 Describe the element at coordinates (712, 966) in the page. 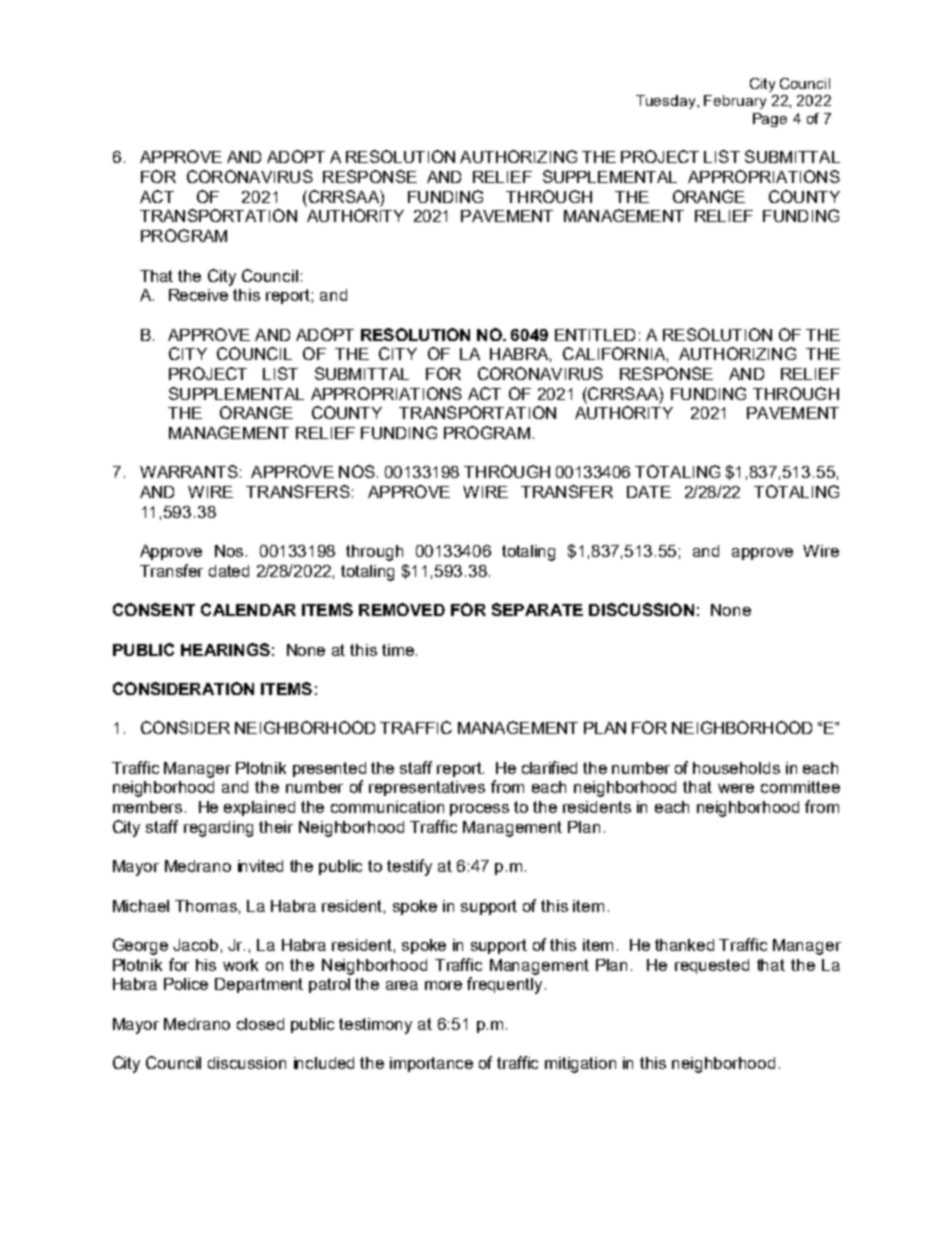

I see `requested` at that location.
